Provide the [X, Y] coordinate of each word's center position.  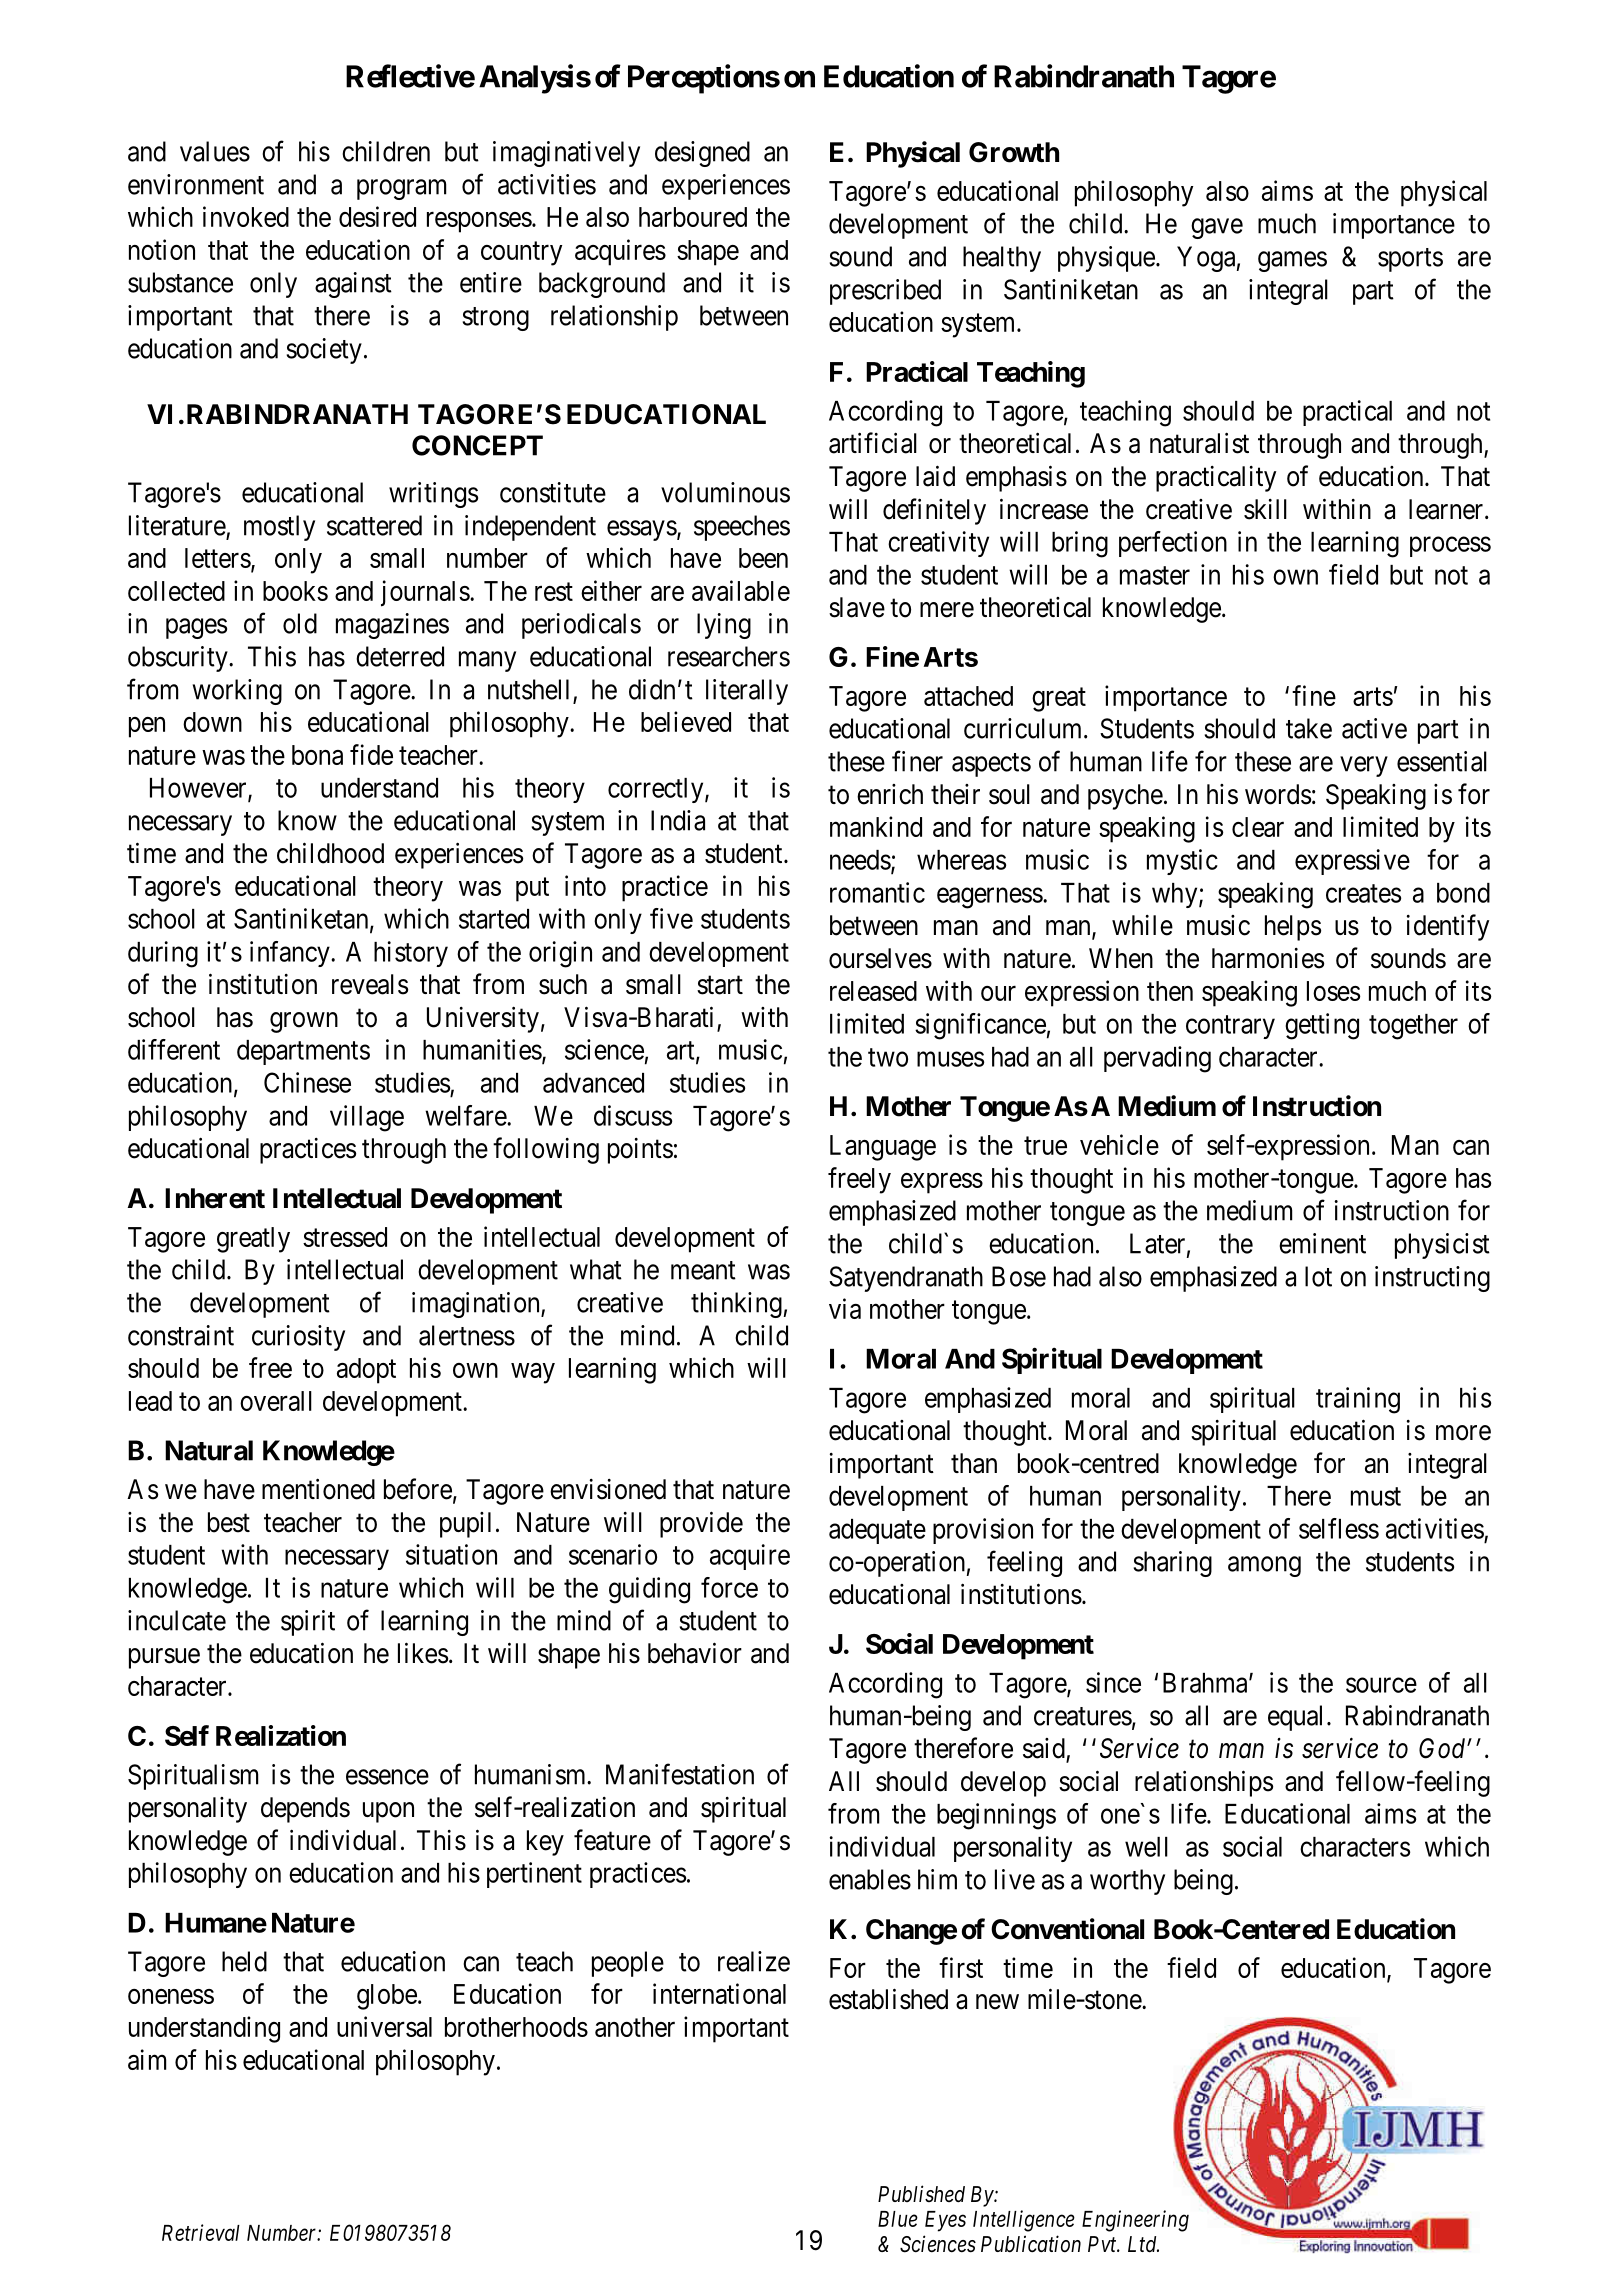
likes [423, 1653]
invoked [246, 216]
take [1309, 728]
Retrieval [201, 2232]
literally [747, 692]
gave [1217, 228]
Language [883, 1148]
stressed [345, 1237]
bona [317, 755]
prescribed [885, 292]
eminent [1322, 1243]
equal [1295, 1718]
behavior [695, 1653]
